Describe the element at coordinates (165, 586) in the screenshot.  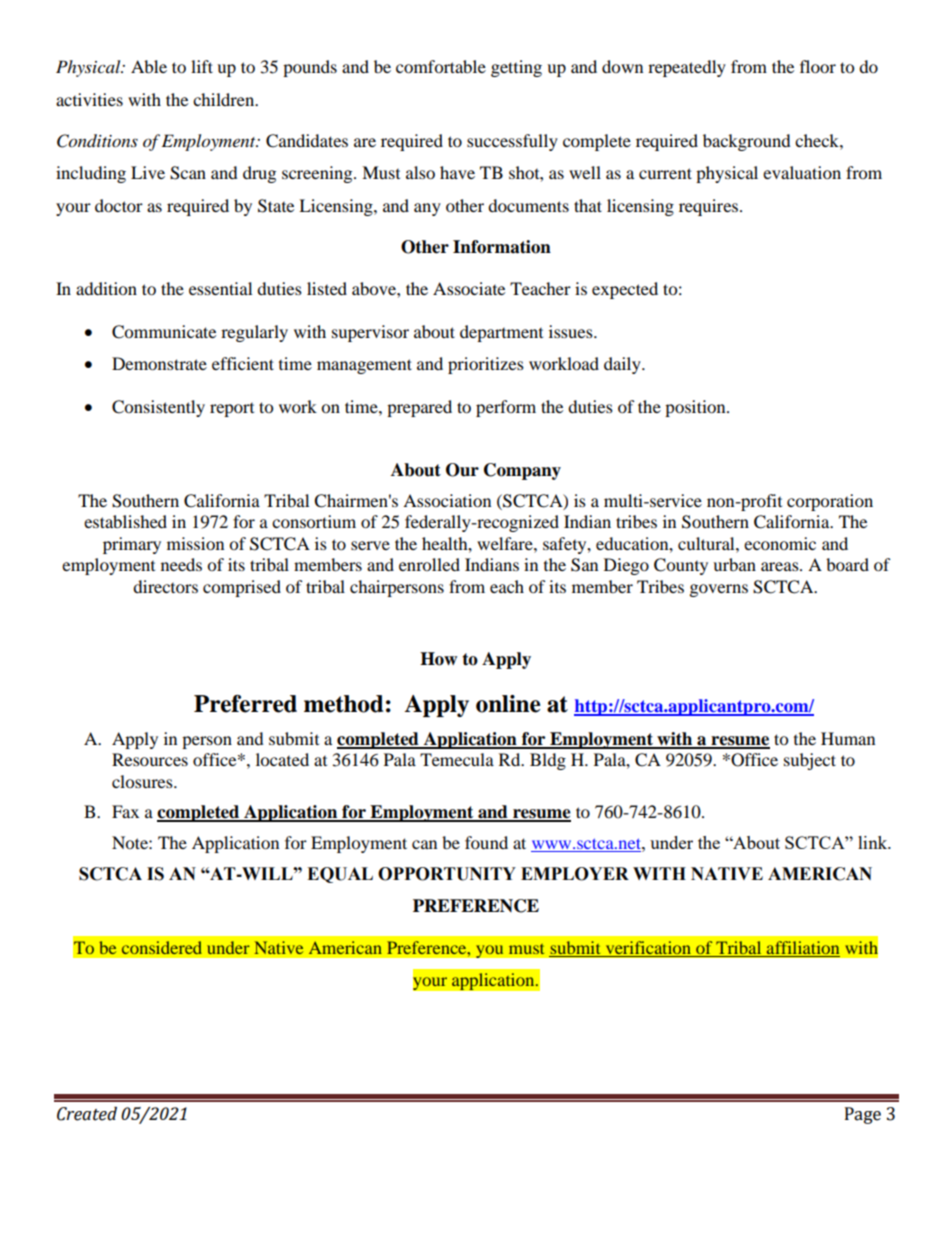
I see `directors` at that location.
